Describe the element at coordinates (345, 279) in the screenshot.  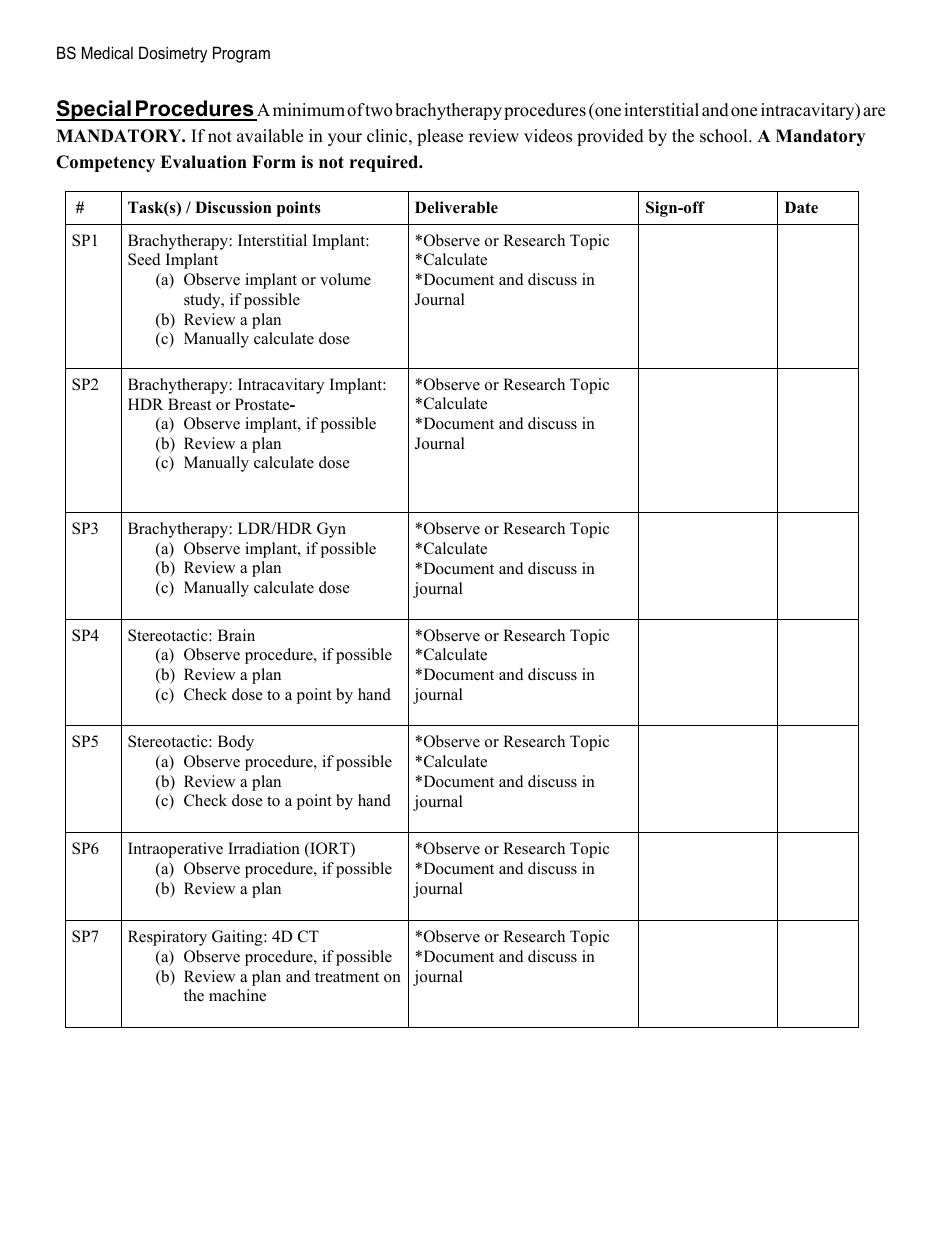
I see `volume` at that location.
